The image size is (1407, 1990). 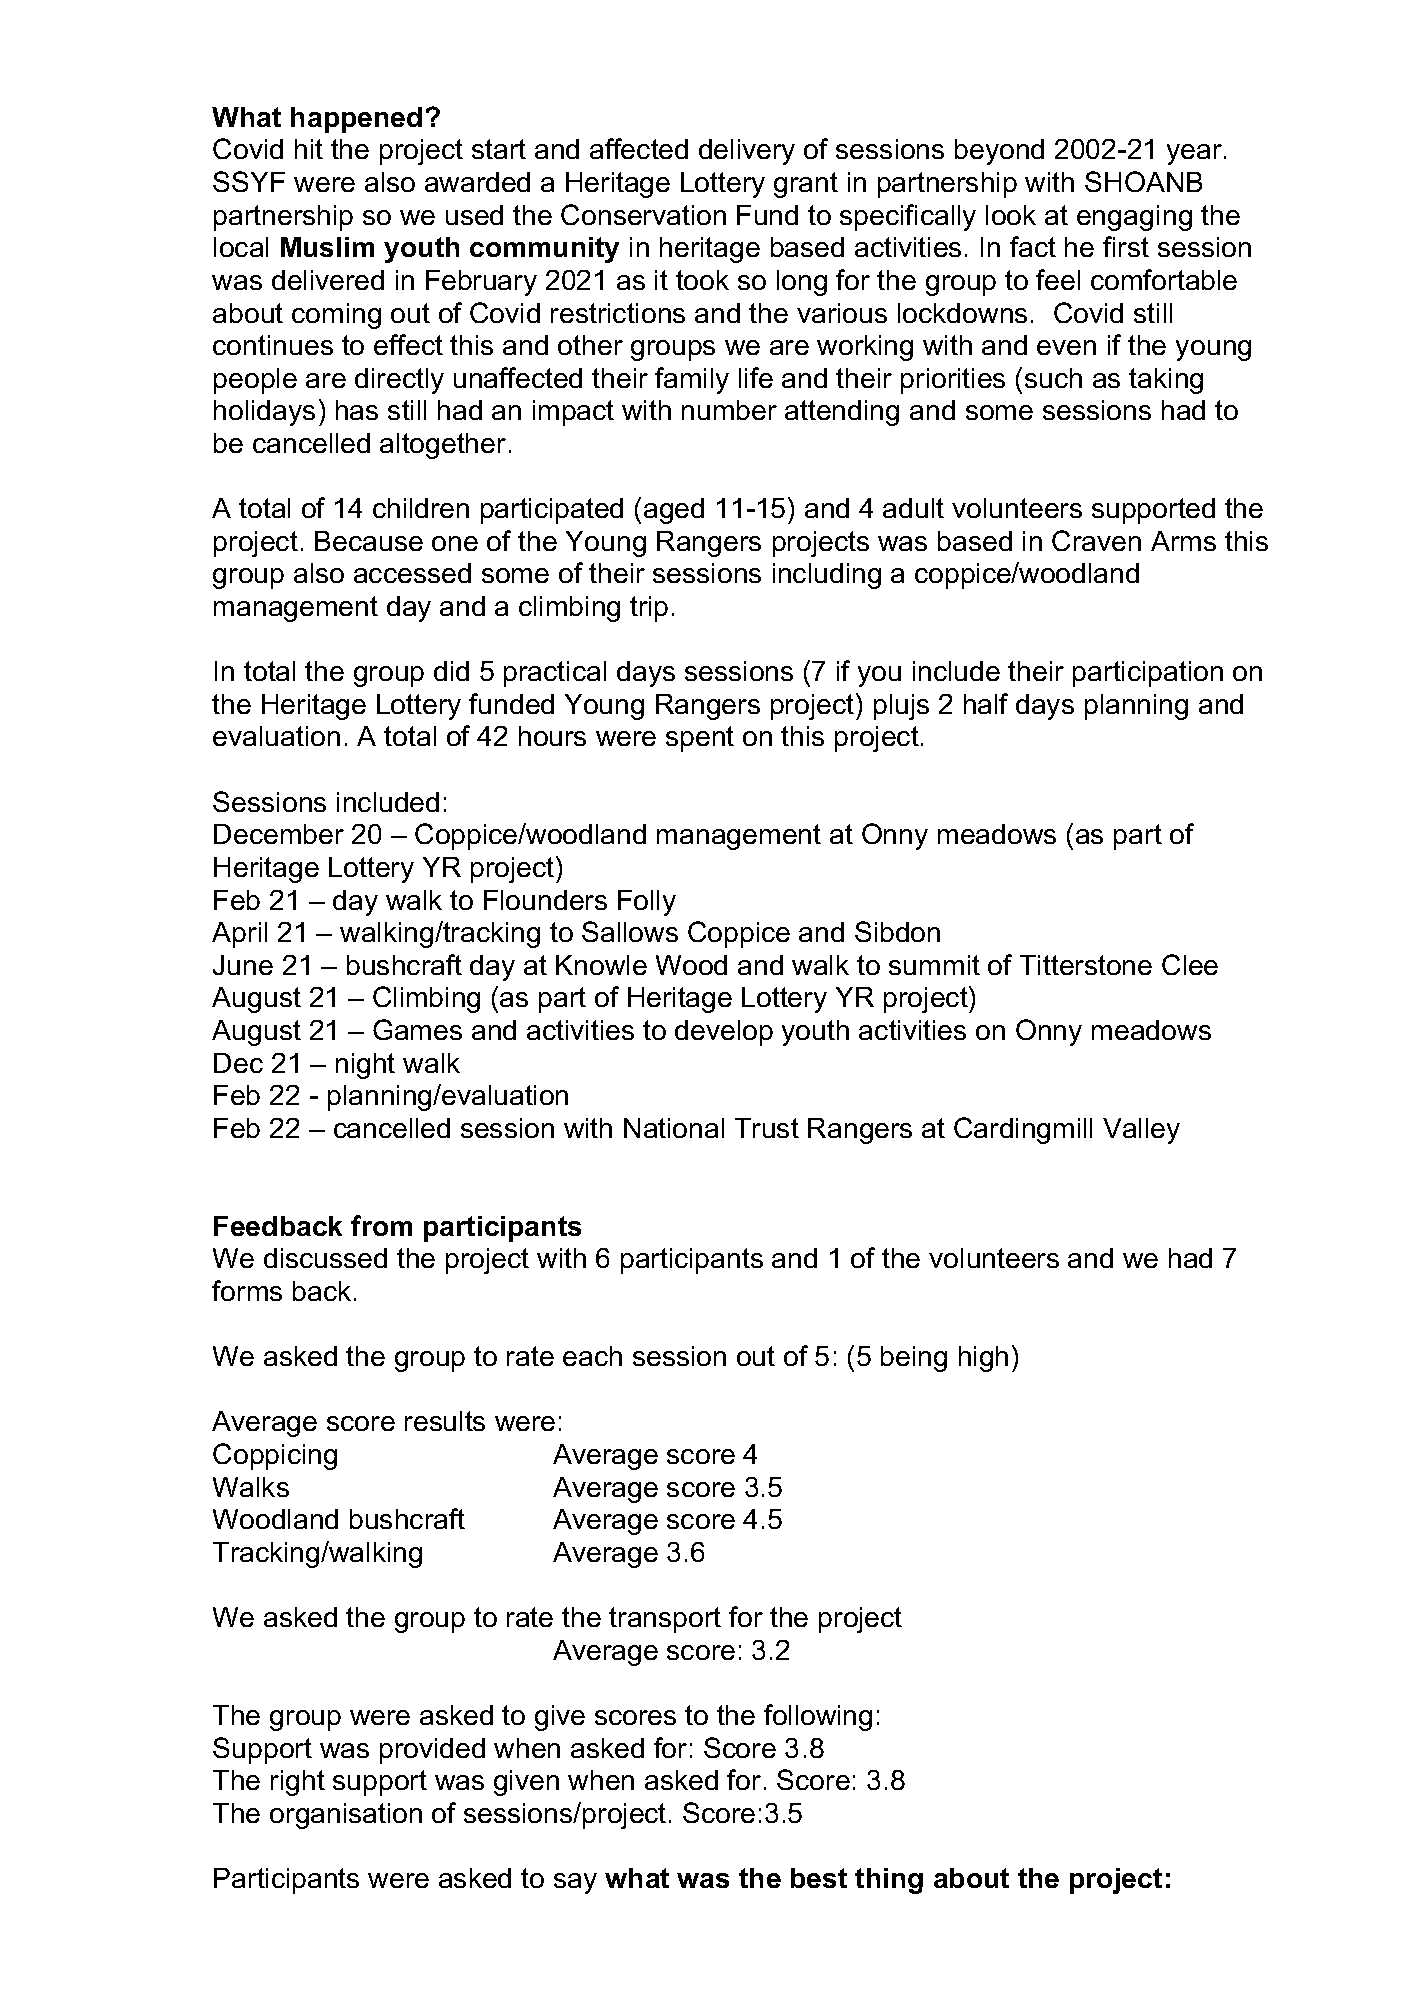 What do you see at coordinates (889, 1881) in the screenshot?
I see `thing` at bounding box center [889, 1881].
